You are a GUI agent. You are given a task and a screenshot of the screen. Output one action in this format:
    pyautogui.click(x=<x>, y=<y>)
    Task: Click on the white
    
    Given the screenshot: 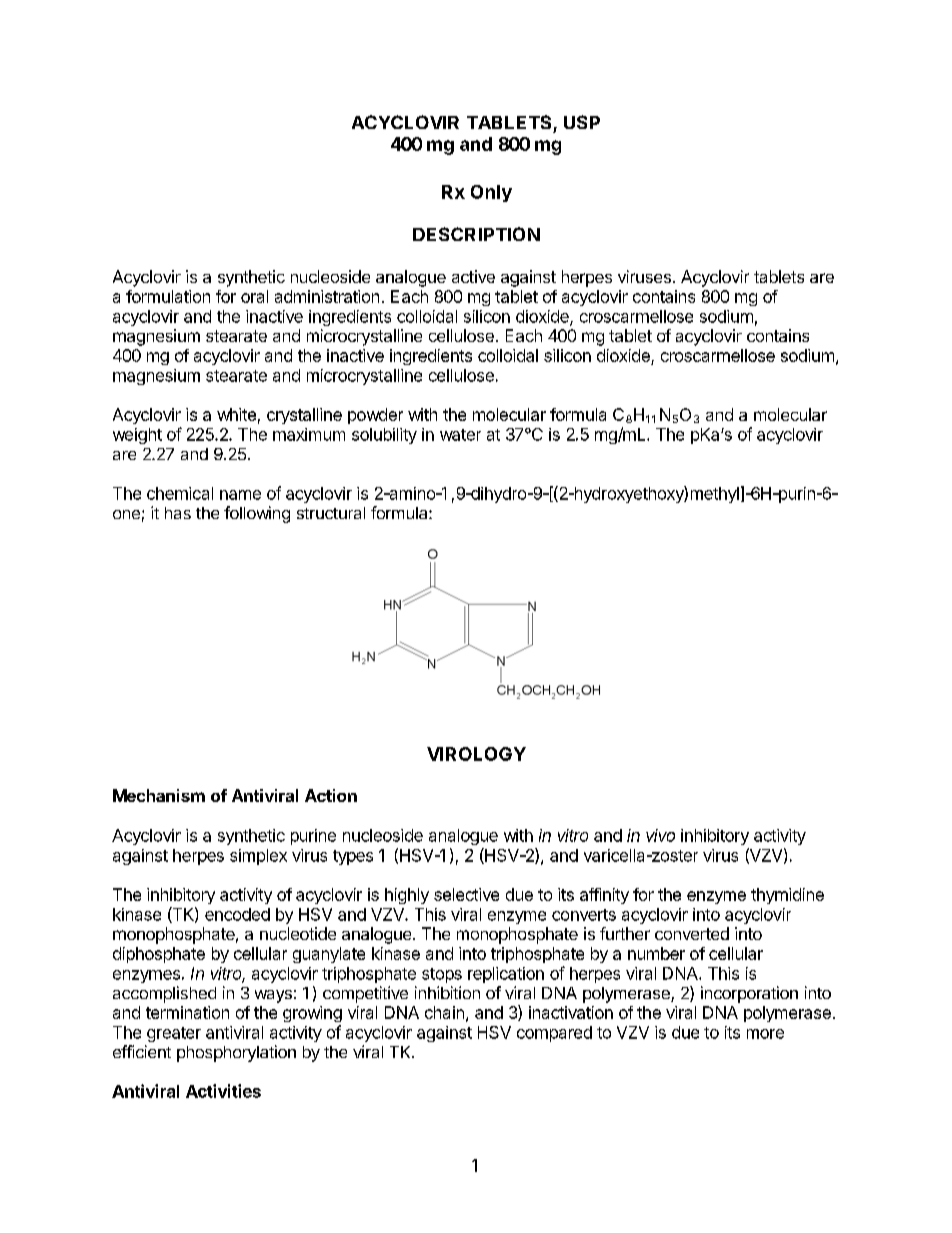 What is the action you would take?
    pyautogui.click(x=236, y=414)
